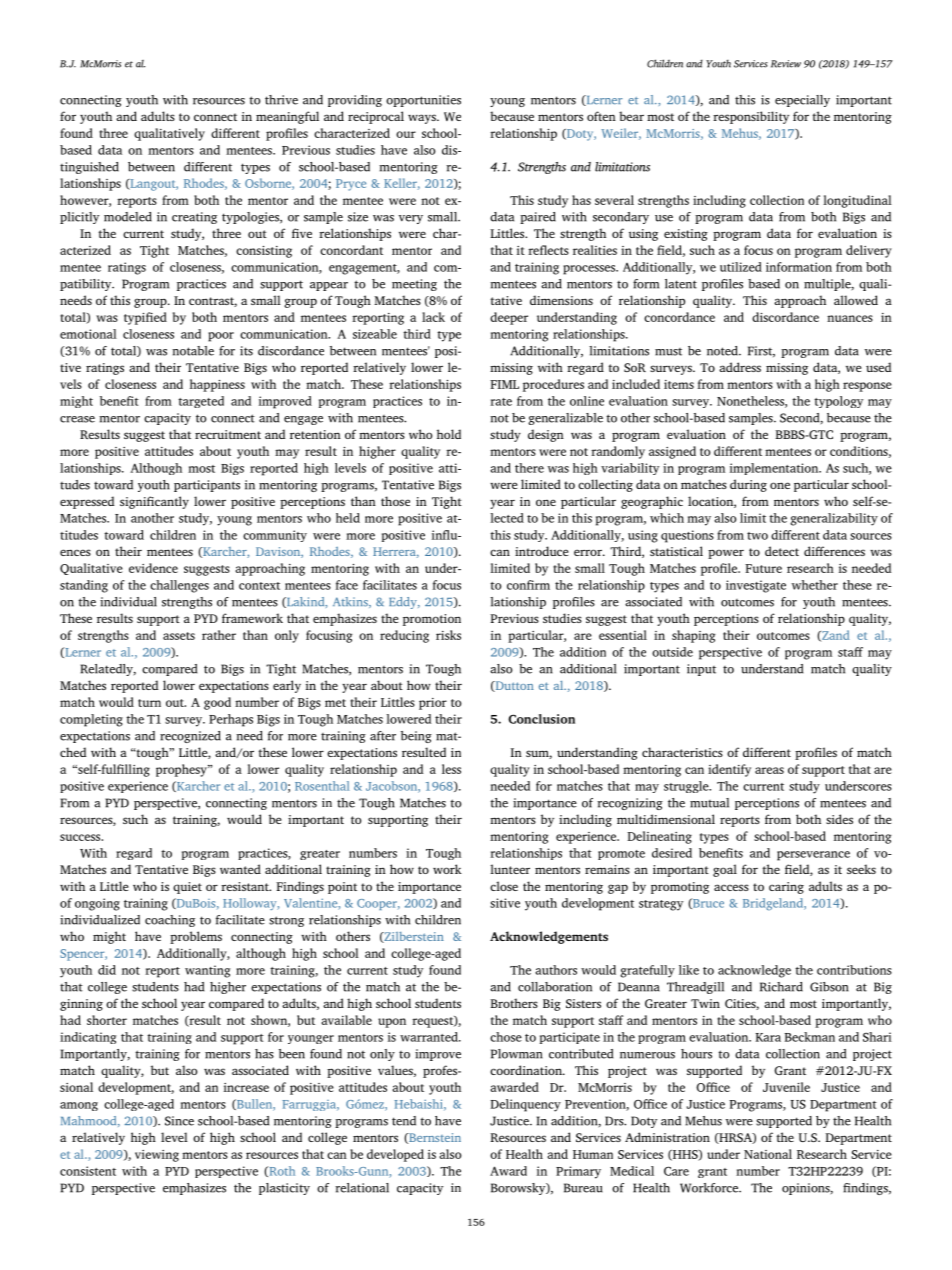  What do you see at coordinates (434, 1138) in the screenshot?
I see `Bernstein` at bounding box center [434, 1138].
